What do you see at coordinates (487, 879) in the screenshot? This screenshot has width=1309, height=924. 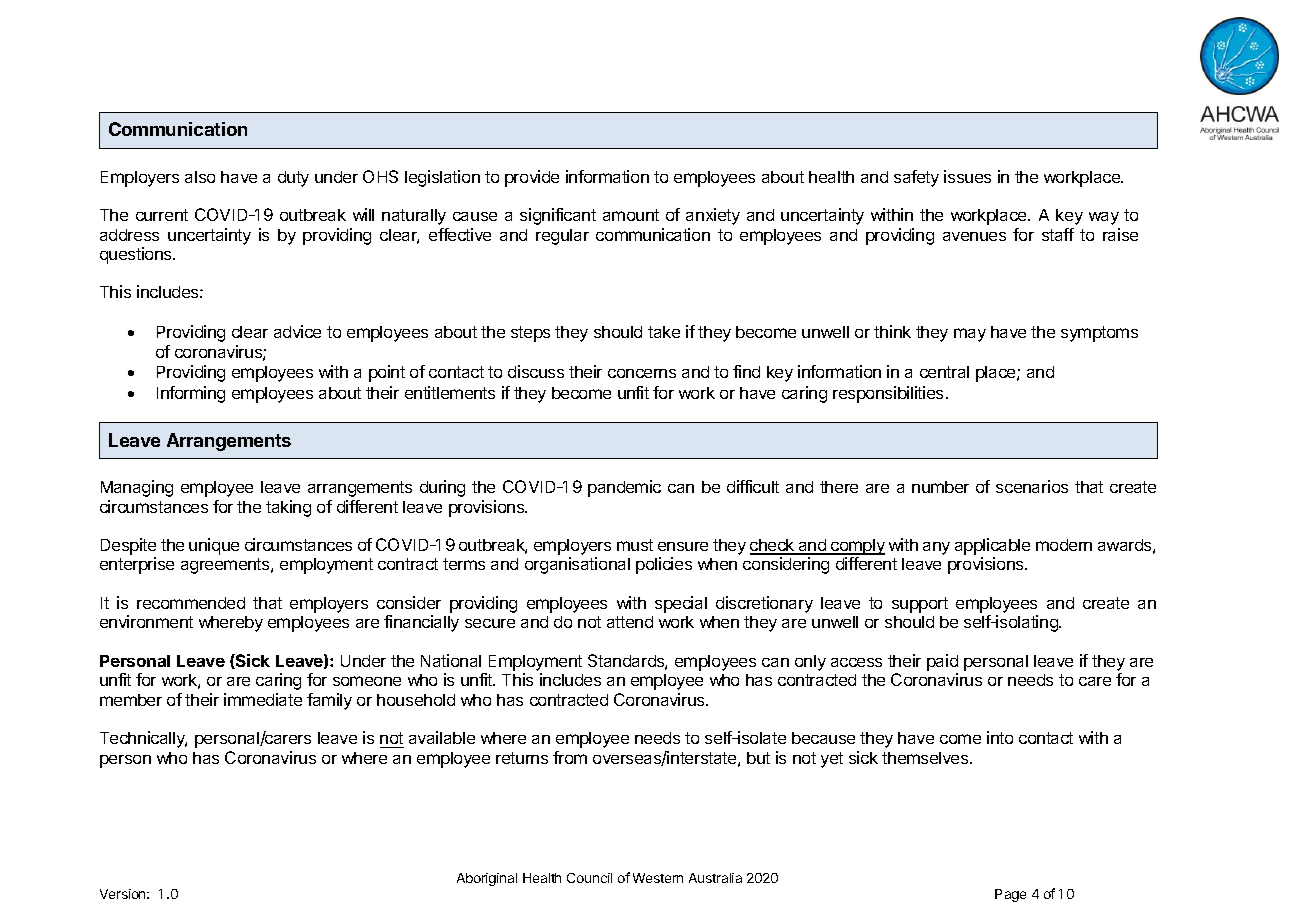 I see `Aboriginal` at bounding box center [487, 879].
